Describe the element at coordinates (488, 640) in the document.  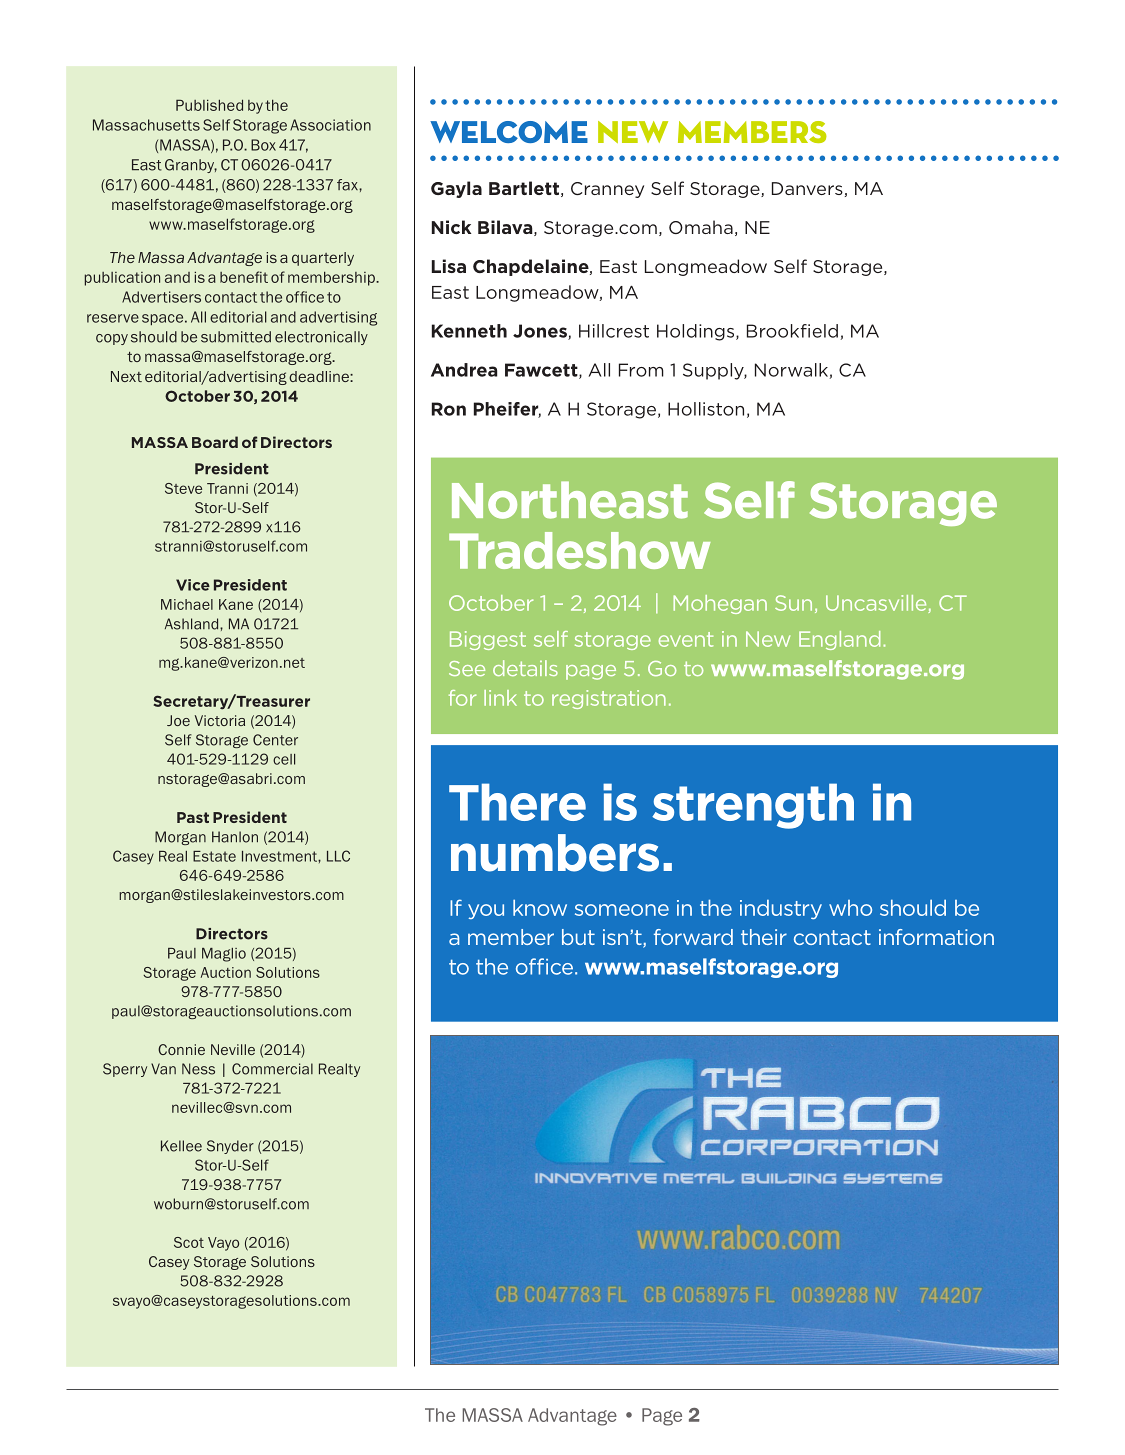
I see `Biggest` at that location.
